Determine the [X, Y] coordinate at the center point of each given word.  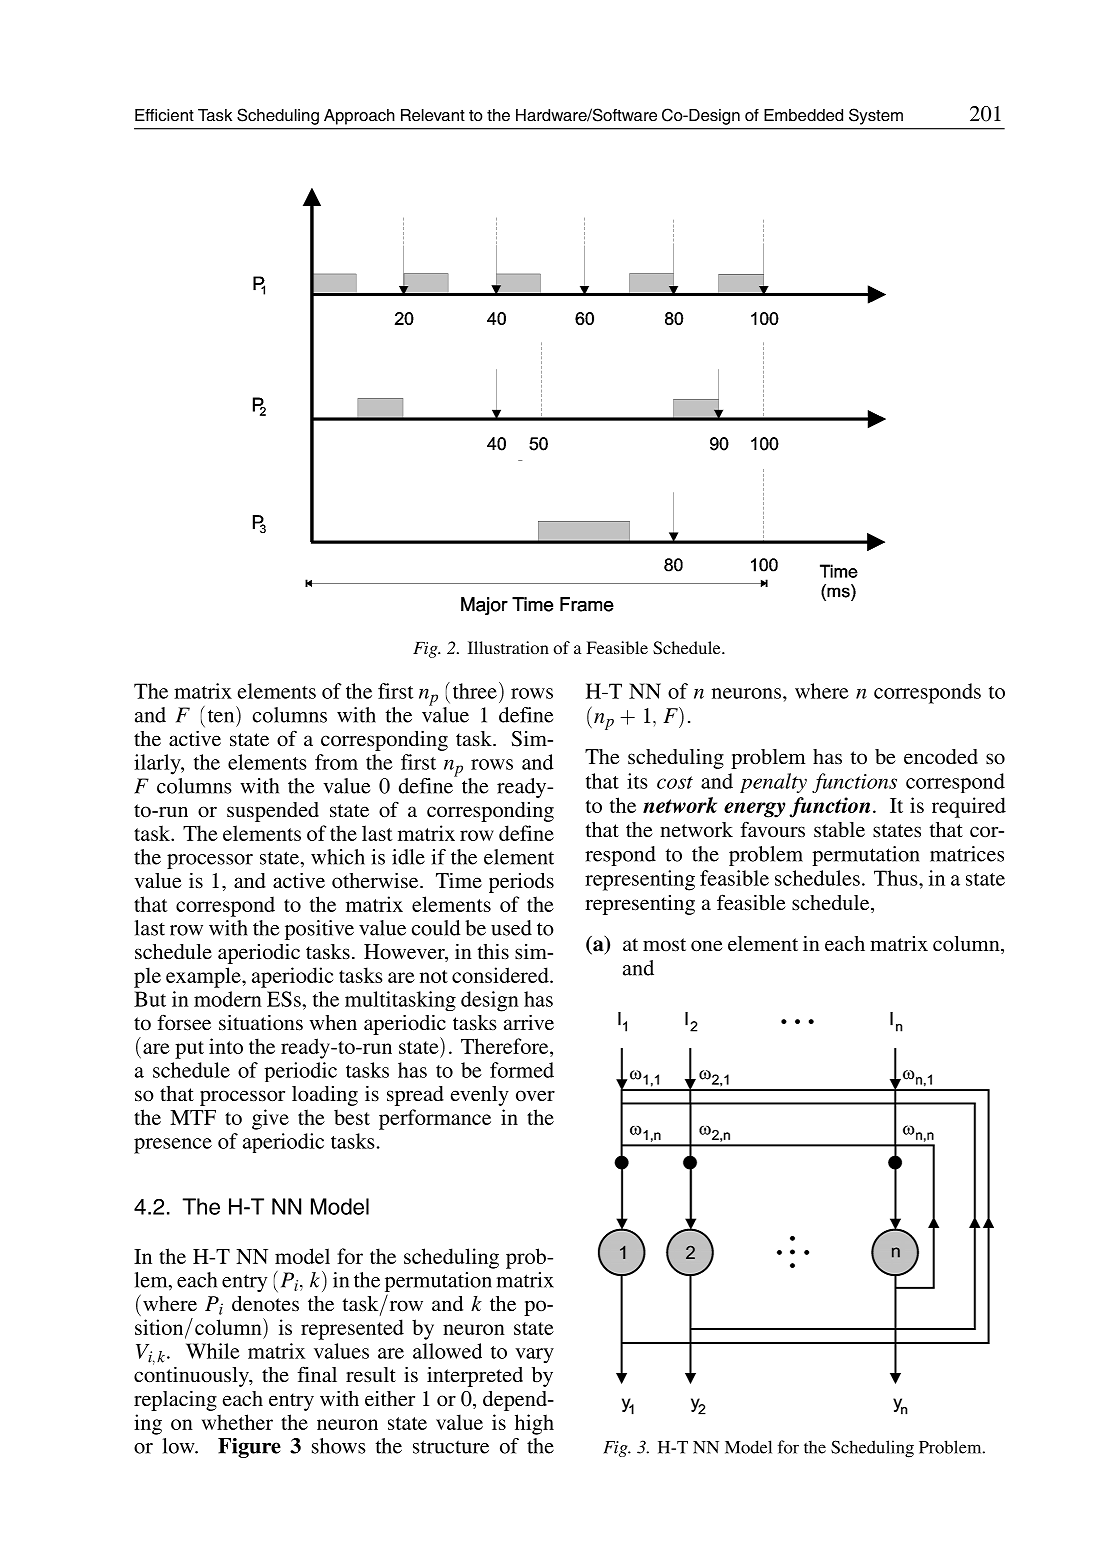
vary [534, 1355]
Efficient [164, 115]
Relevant [433, 115]
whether [237, 1422]
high [534, 1424]
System [876, 116]
